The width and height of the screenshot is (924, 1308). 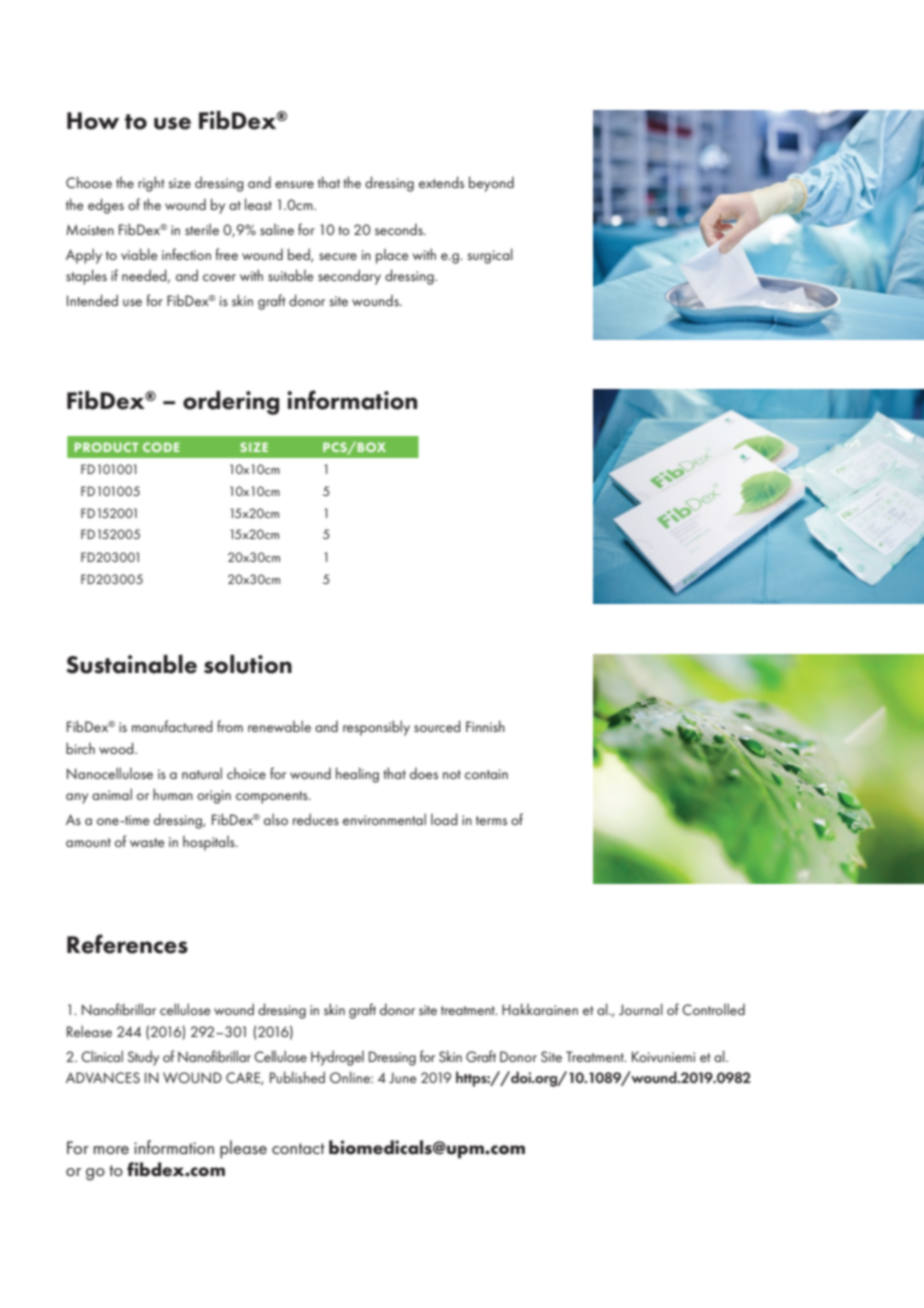 I want to click on manufactured, so click(x=172, y=726).
